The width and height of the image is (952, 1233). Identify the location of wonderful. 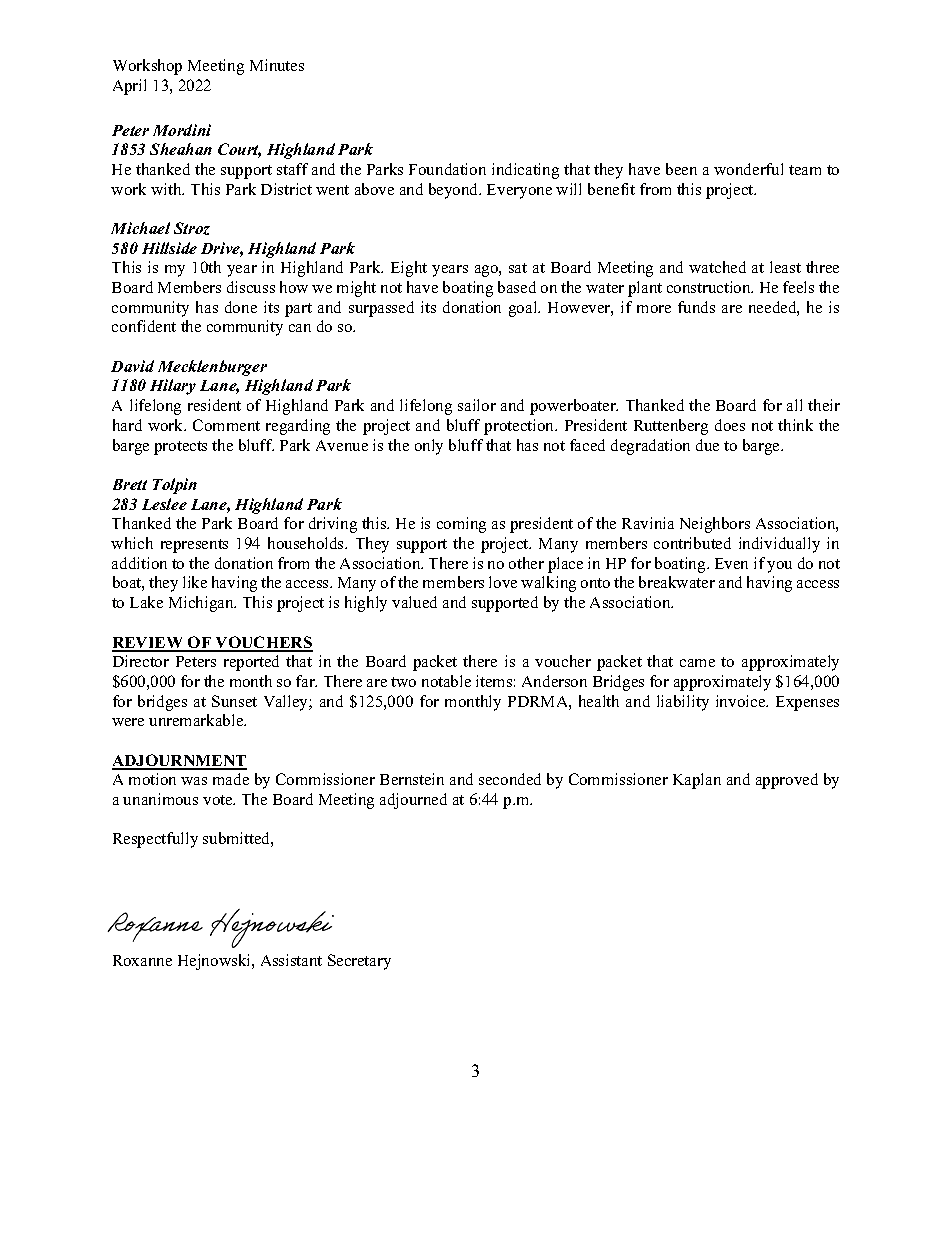
(748, 169).
